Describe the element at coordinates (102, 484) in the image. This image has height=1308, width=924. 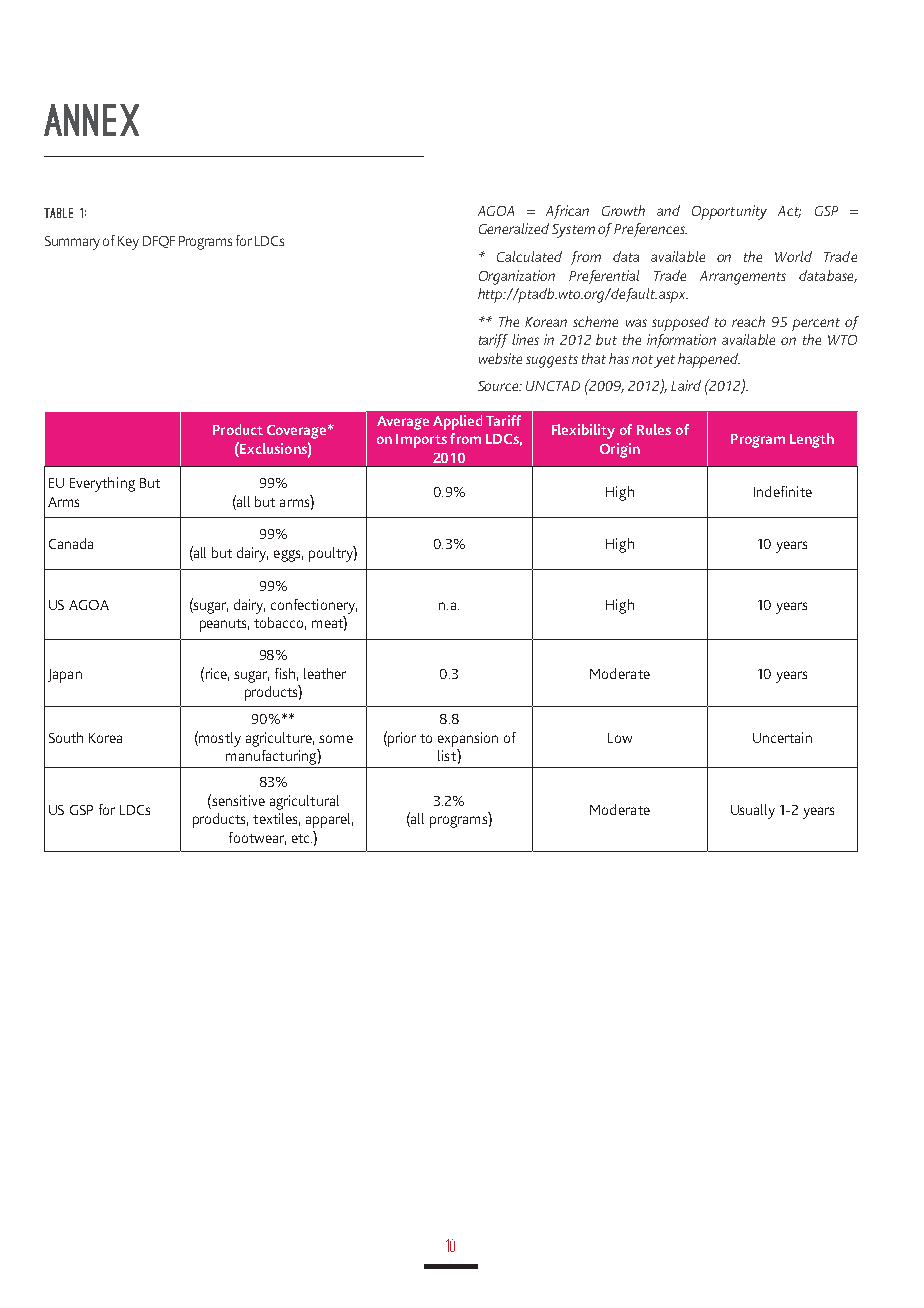
I see `Everything` at that location.
